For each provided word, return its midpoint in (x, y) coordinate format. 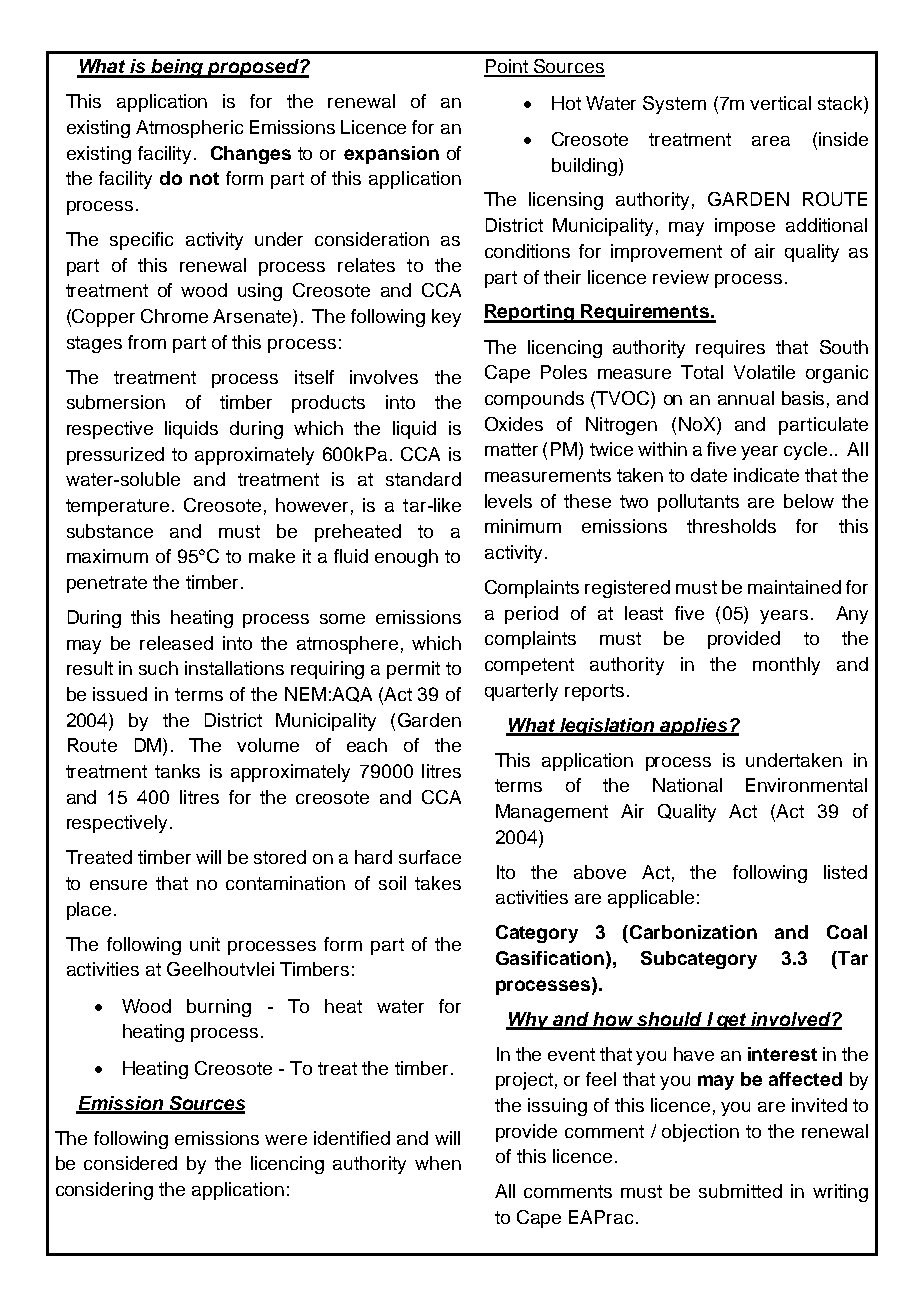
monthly (786, 666)
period (531, 615)
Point (507, 67)
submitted (740, 1191)
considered (130, 1163)
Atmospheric (189, 129)
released (176, 643)
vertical (780, 103)
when (438, 1163)
